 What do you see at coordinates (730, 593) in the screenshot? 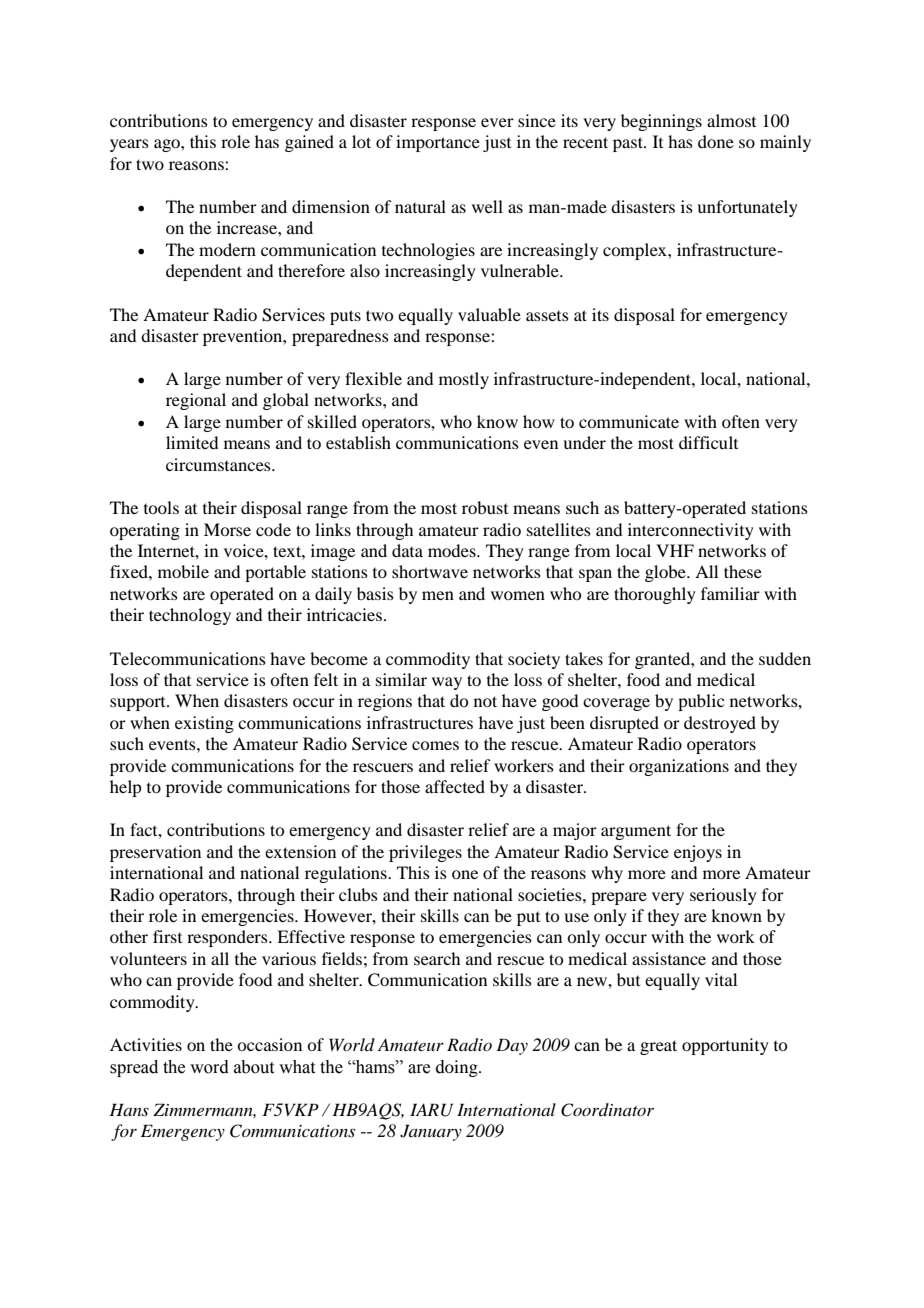
I see `familiar` at bounding box center [730, 593].
